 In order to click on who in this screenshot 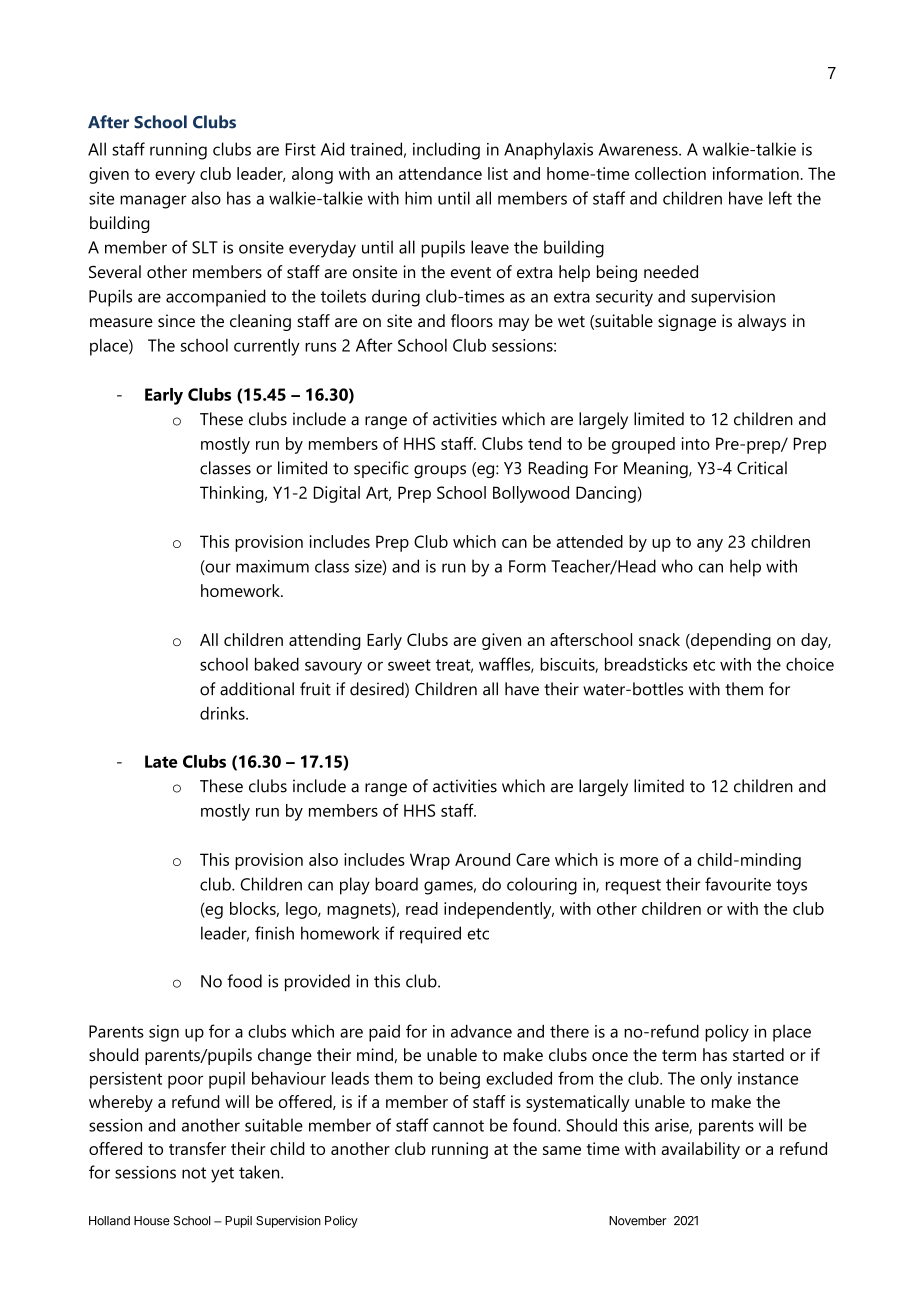, I will do `click(677, 566)`.
